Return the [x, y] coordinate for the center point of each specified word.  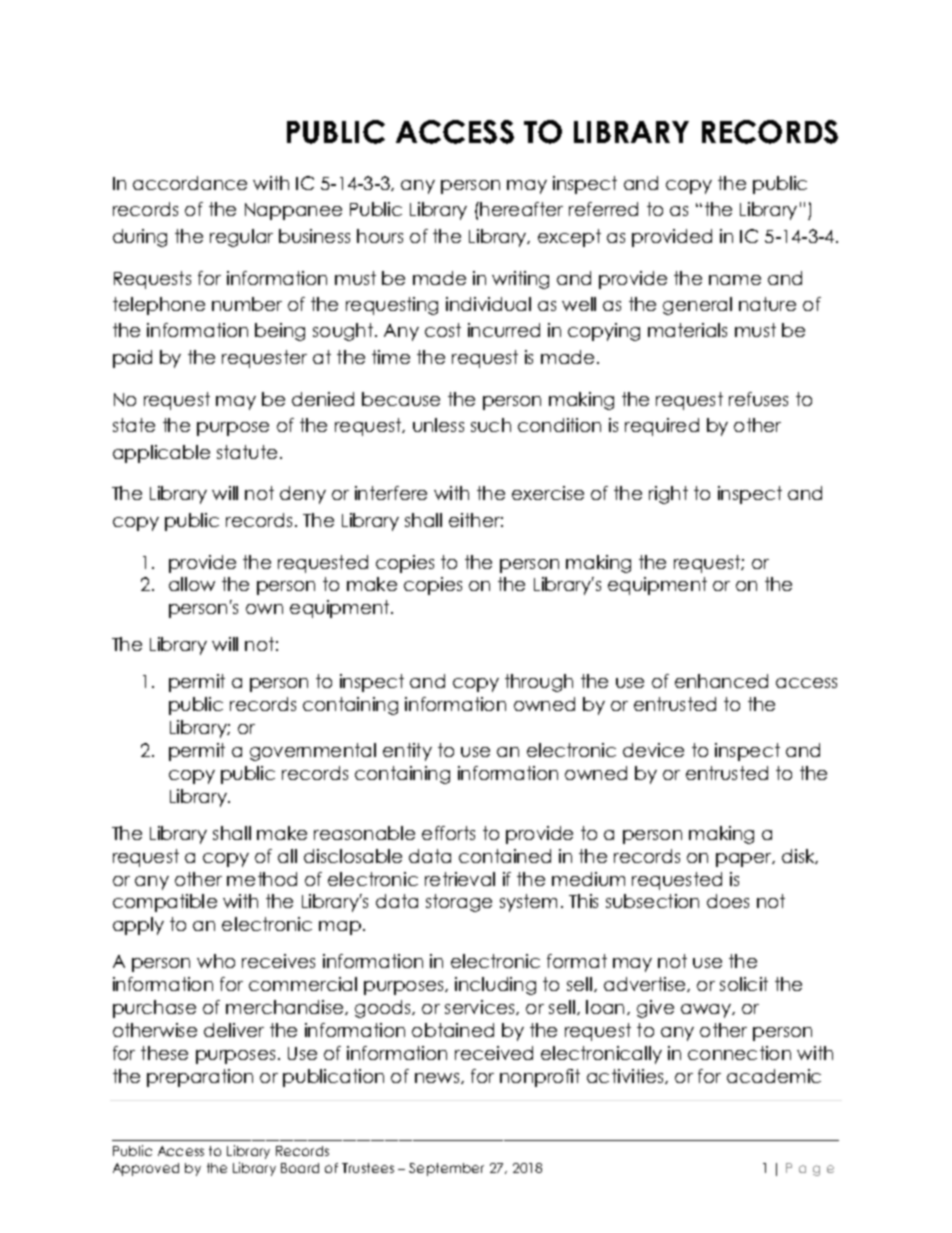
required [662, 427]
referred [603, 209]
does [728, 901]
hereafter [521, 209]
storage [459, 903]
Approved [146, 1169]
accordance [190, 183]
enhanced [721, 681]
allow [192, 584]
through [539, 683]
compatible [165, 903]
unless [438, 425]
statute [247, 452]
